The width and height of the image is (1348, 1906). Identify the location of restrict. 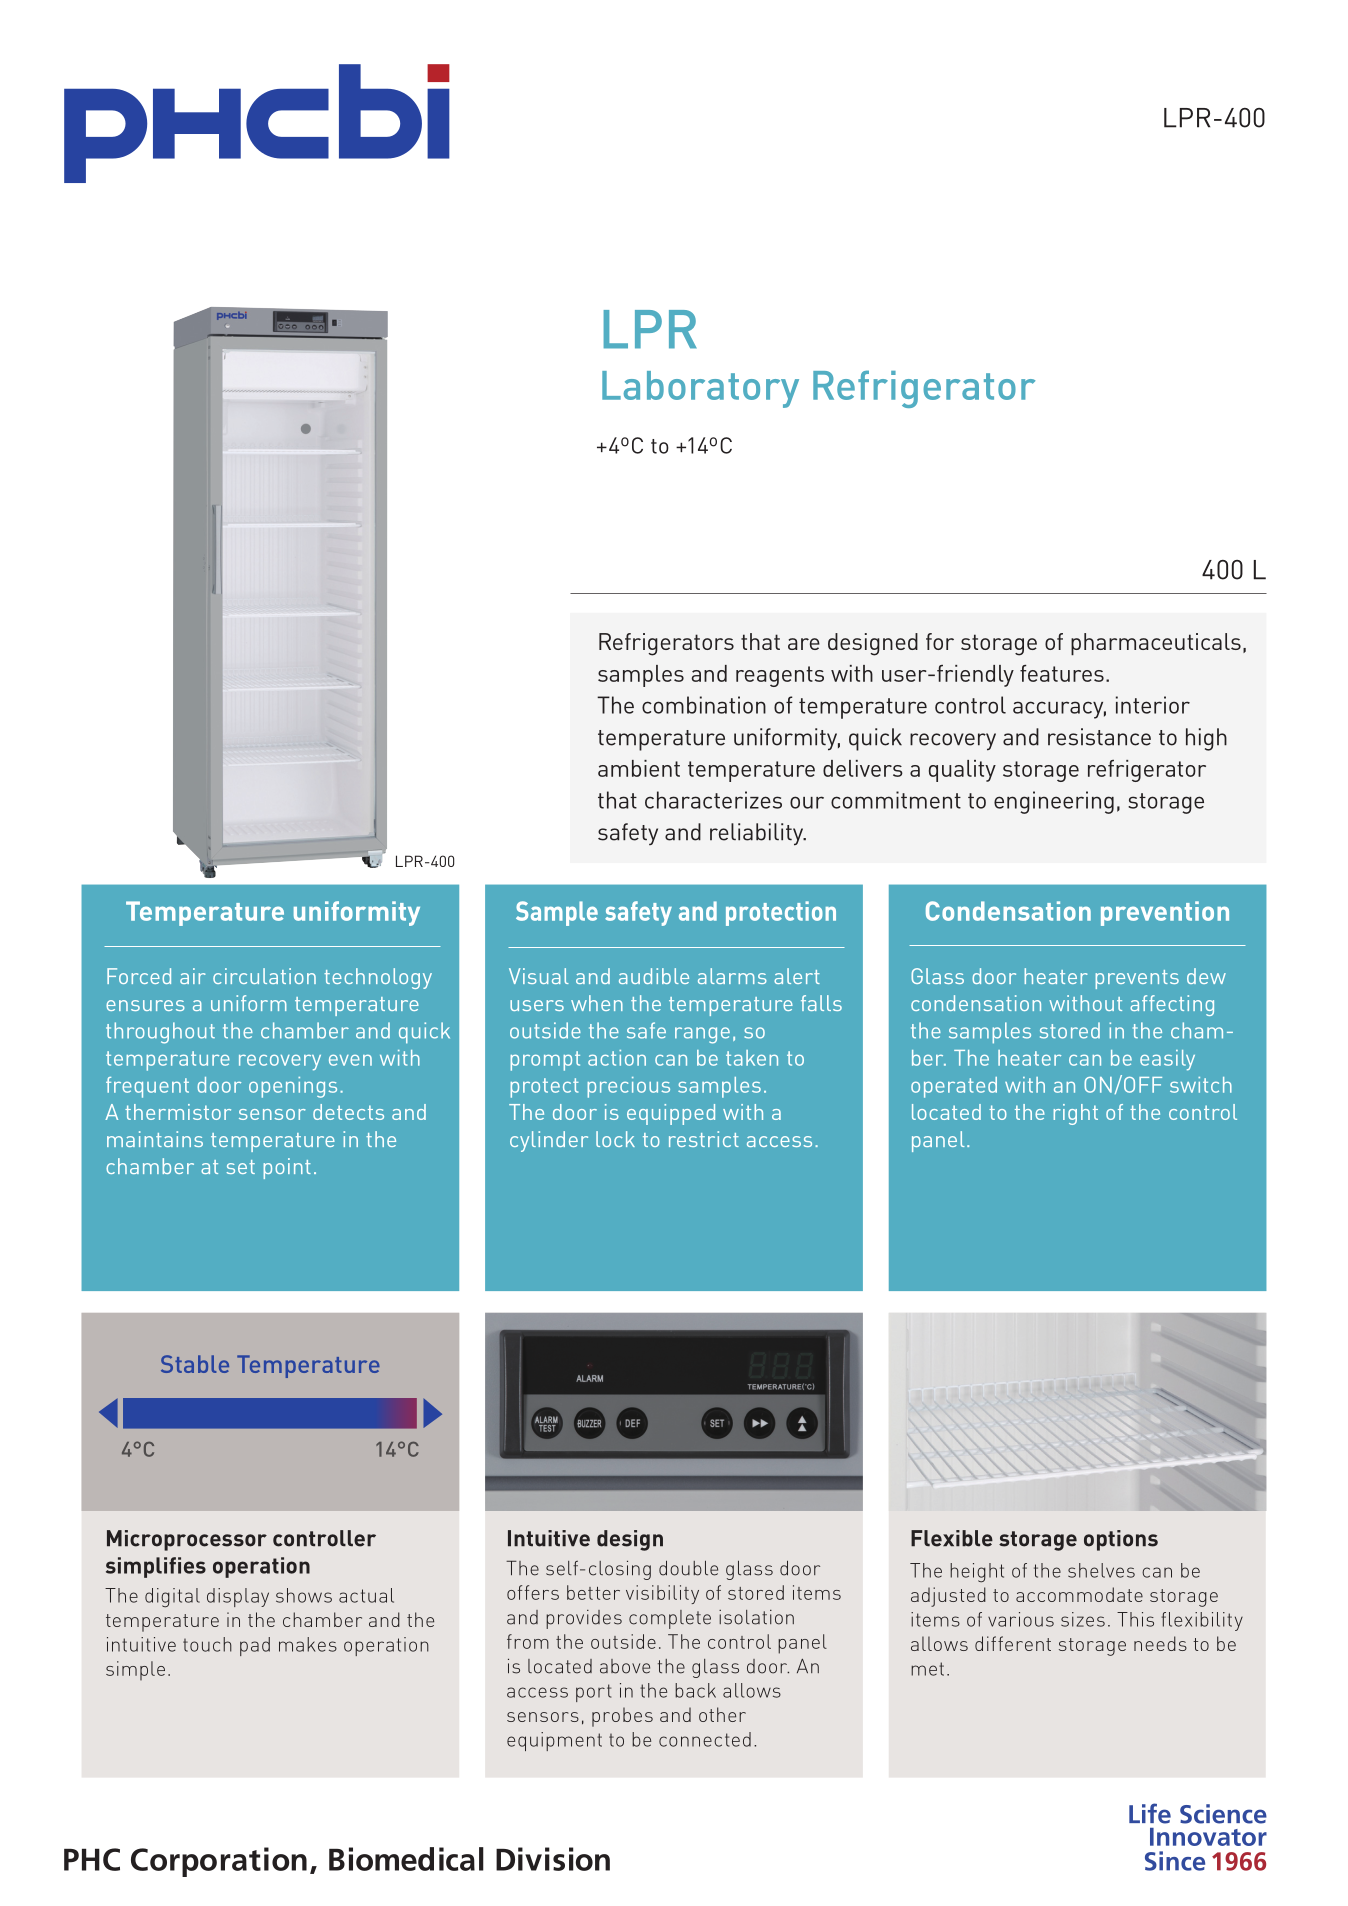
(704, 1139).
